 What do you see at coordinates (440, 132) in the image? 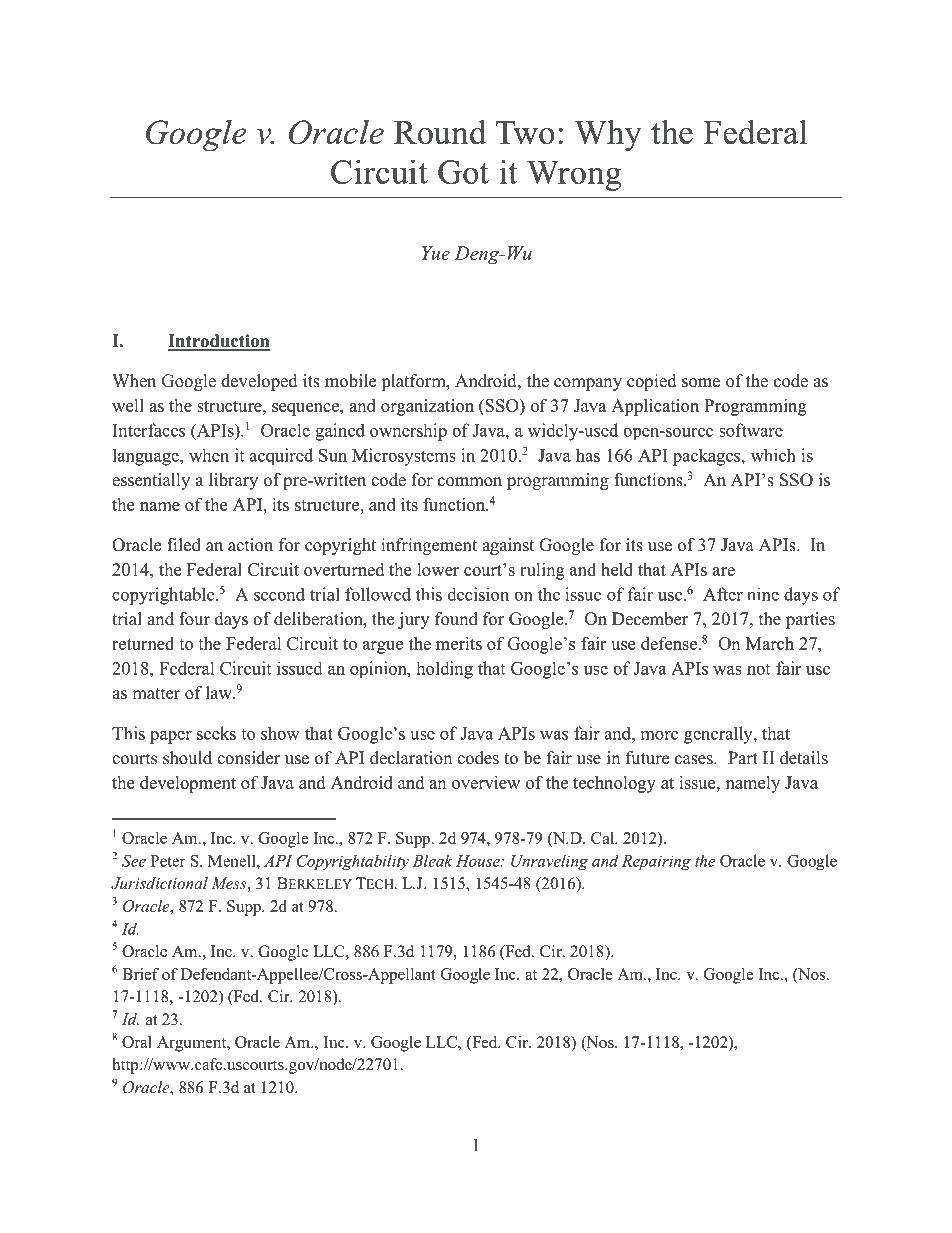
I see `Round` at bounding box center [440, 132].
